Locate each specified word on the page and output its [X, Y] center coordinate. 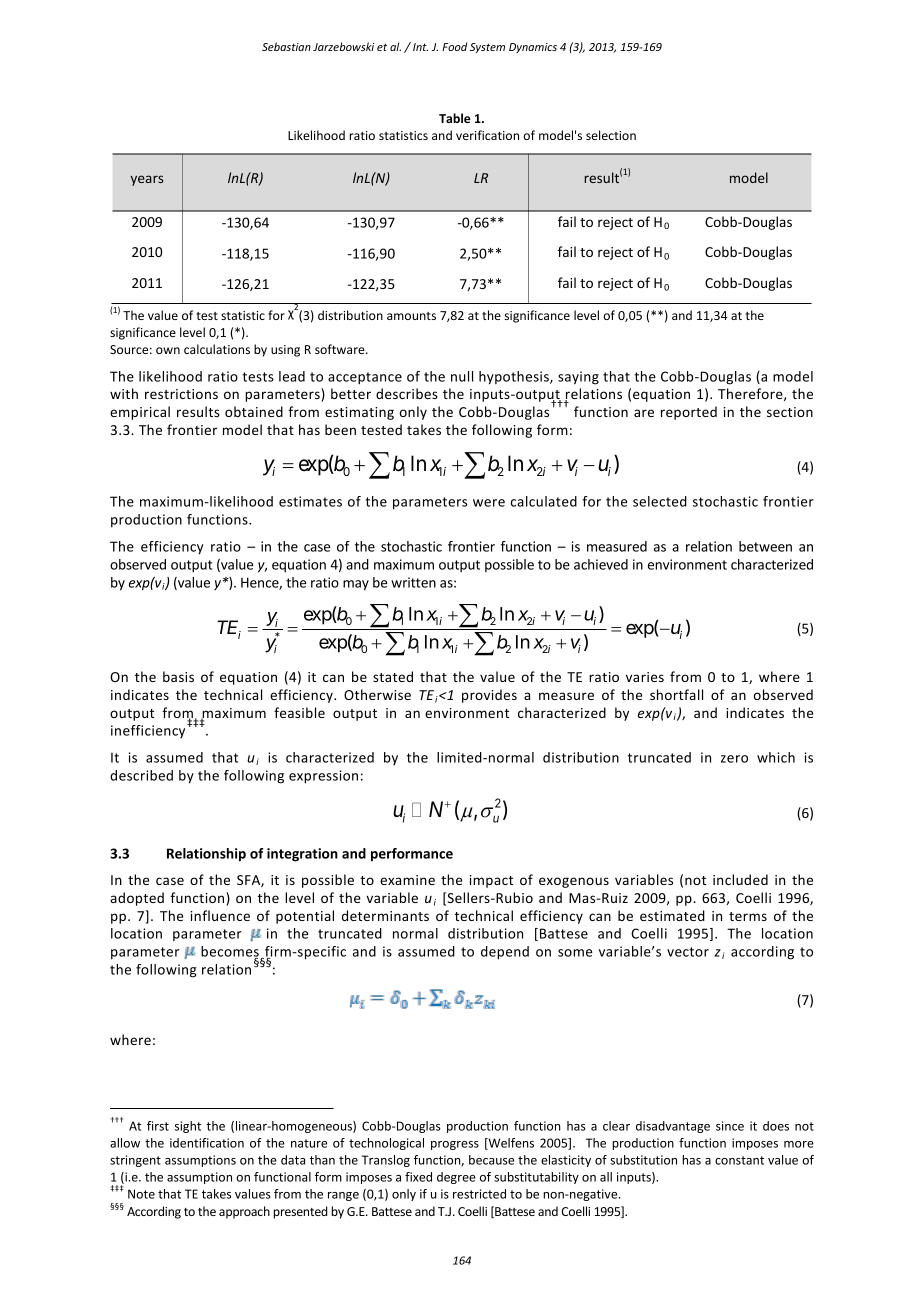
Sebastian [286, 46]
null [462, 376]
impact [491, 881]
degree [456, 1178]
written [413, 582]
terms [748, 916]
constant [739, 1160]
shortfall [676, 694]
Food [454, 46]
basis [178, 676]
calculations [217, 349]
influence [220, 915]
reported [689, 413]
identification [207, 1143]
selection [611, 135]
